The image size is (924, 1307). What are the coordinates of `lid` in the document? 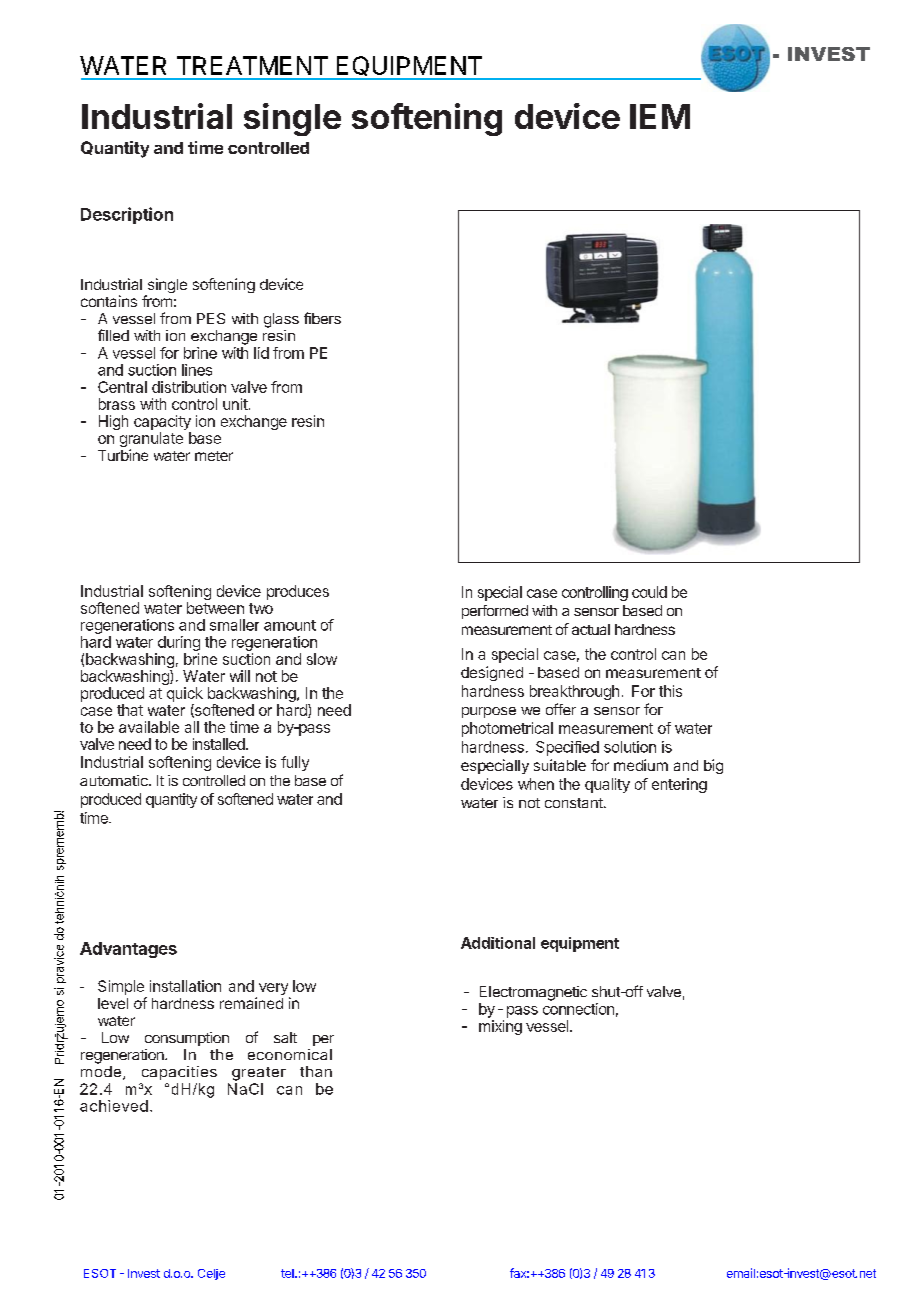 It's located at (261, 353).
